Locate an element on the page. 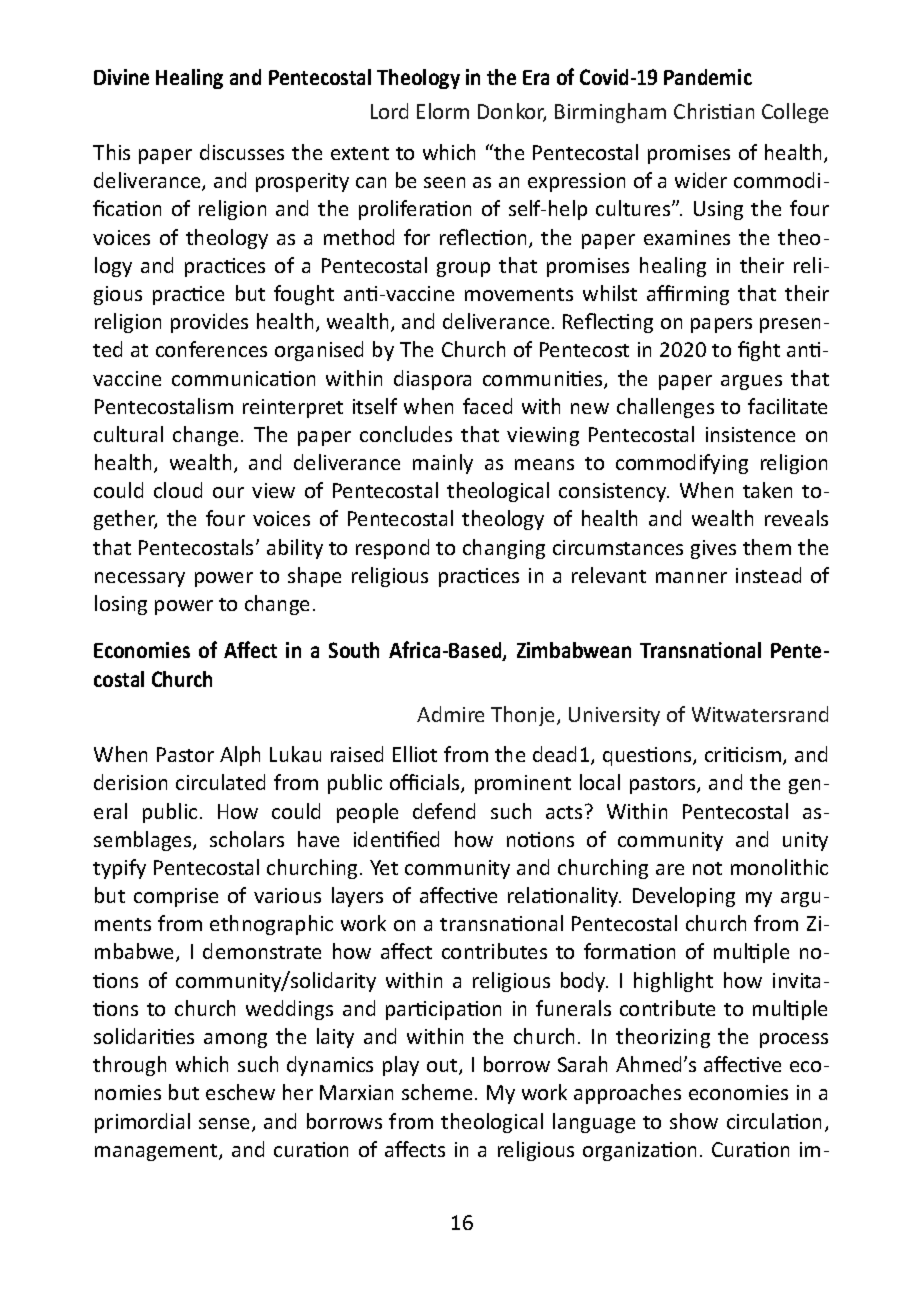 Image resolution: width=924 pixels, height=1311 pixels. criticism is located at coordinates (743, 754).
